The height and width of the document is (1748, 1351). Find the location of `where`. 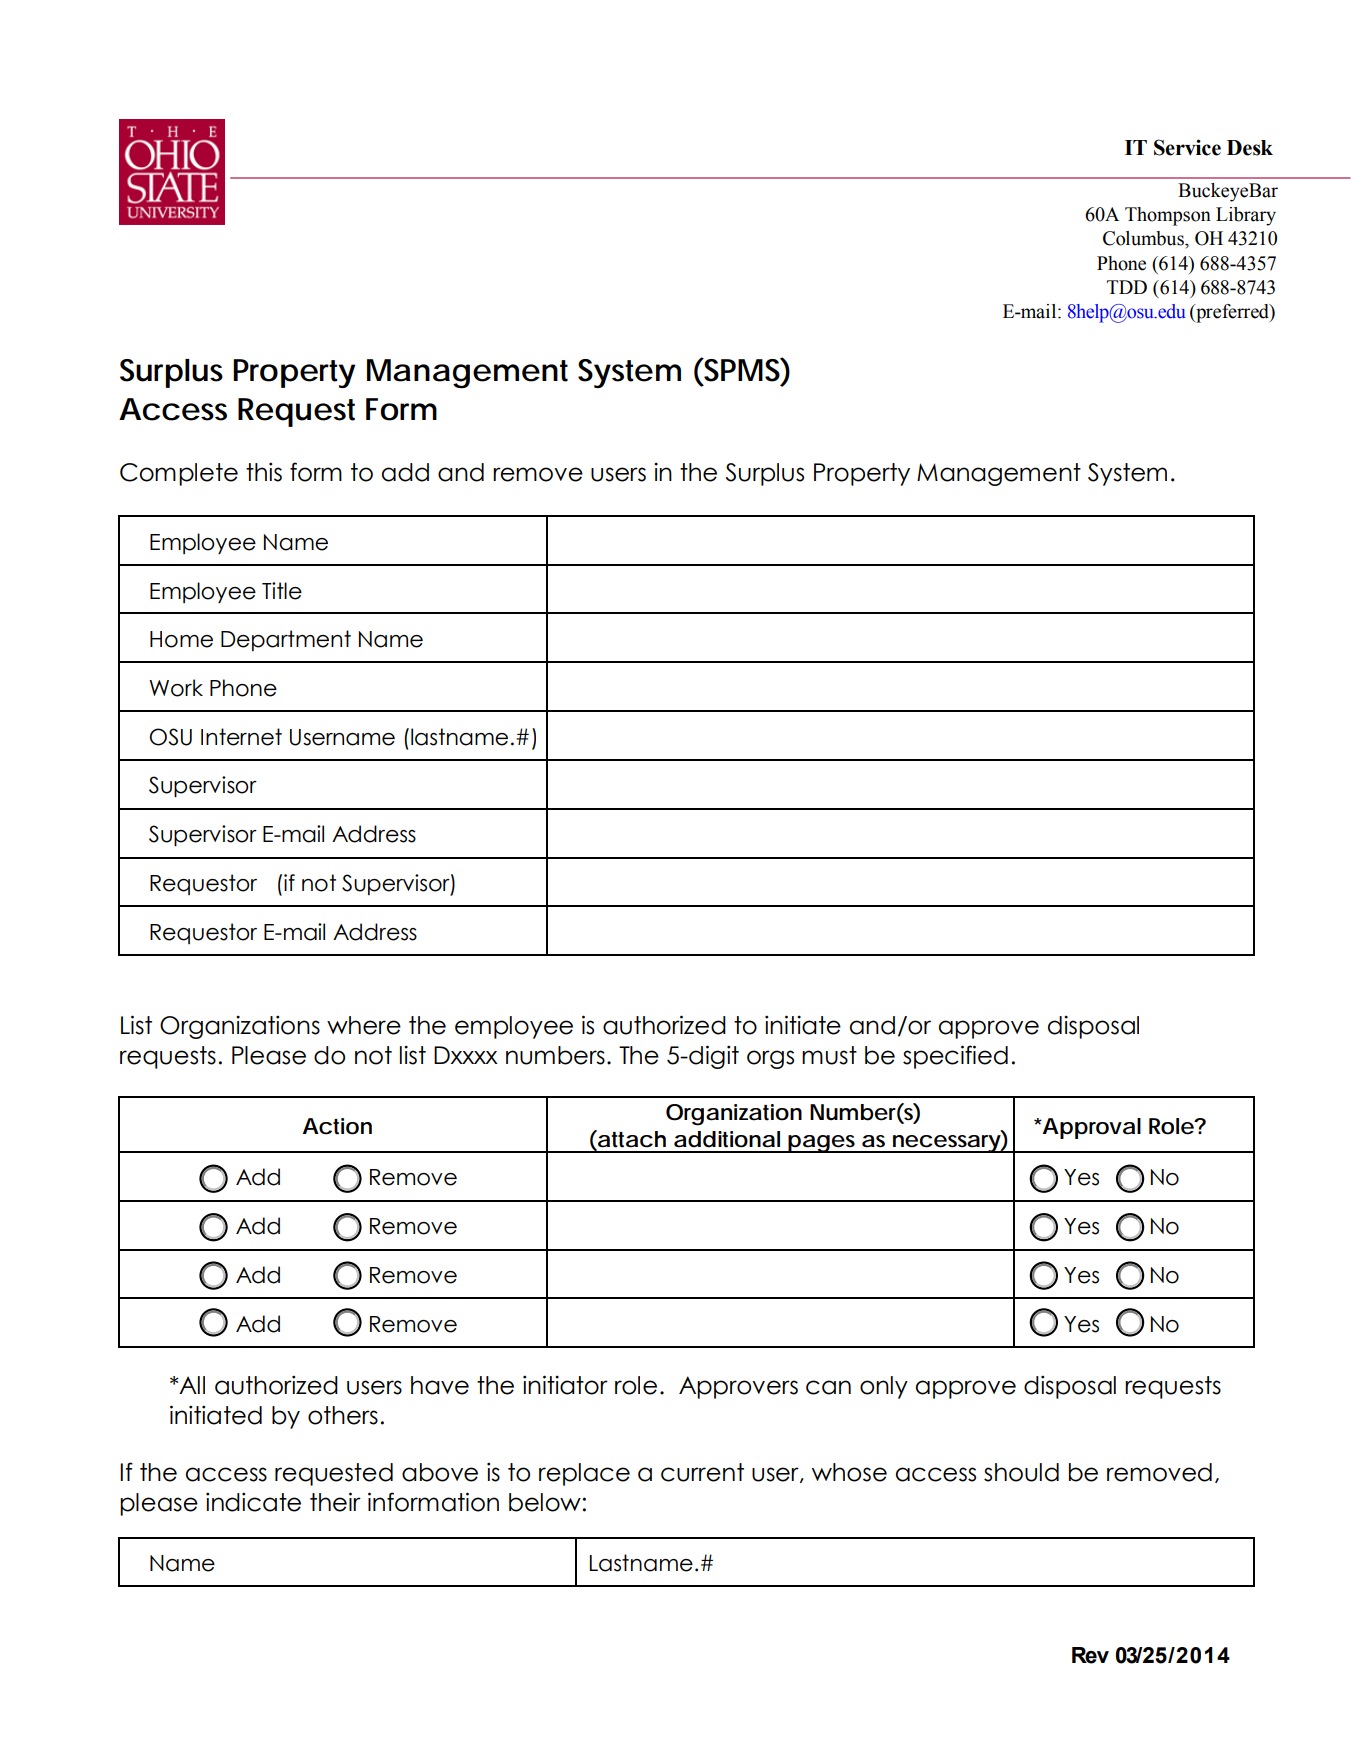

where is located at coordinates (364, 1025).
